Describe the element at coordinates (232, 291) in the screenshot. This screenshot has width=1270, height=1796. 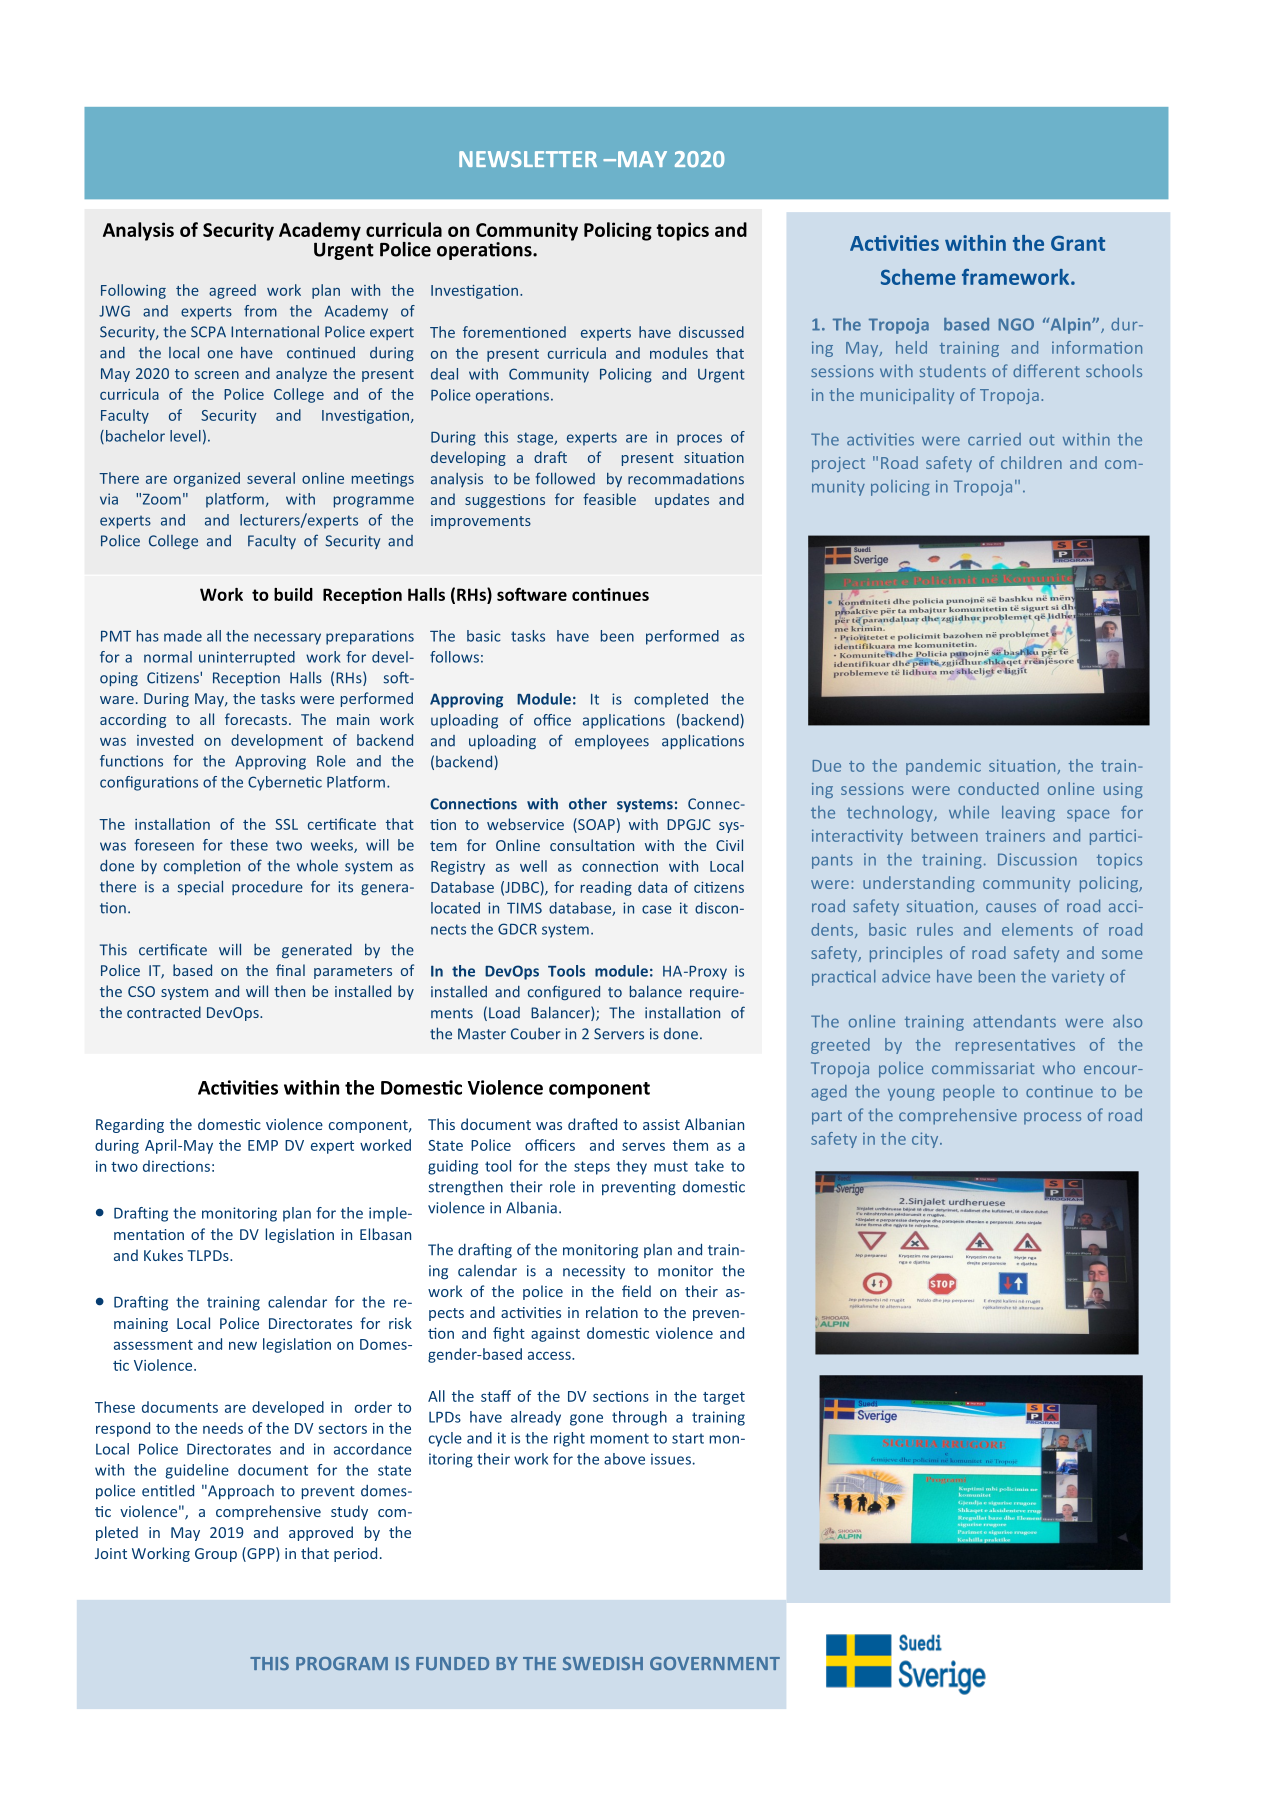
I see `agreed` at that location.
